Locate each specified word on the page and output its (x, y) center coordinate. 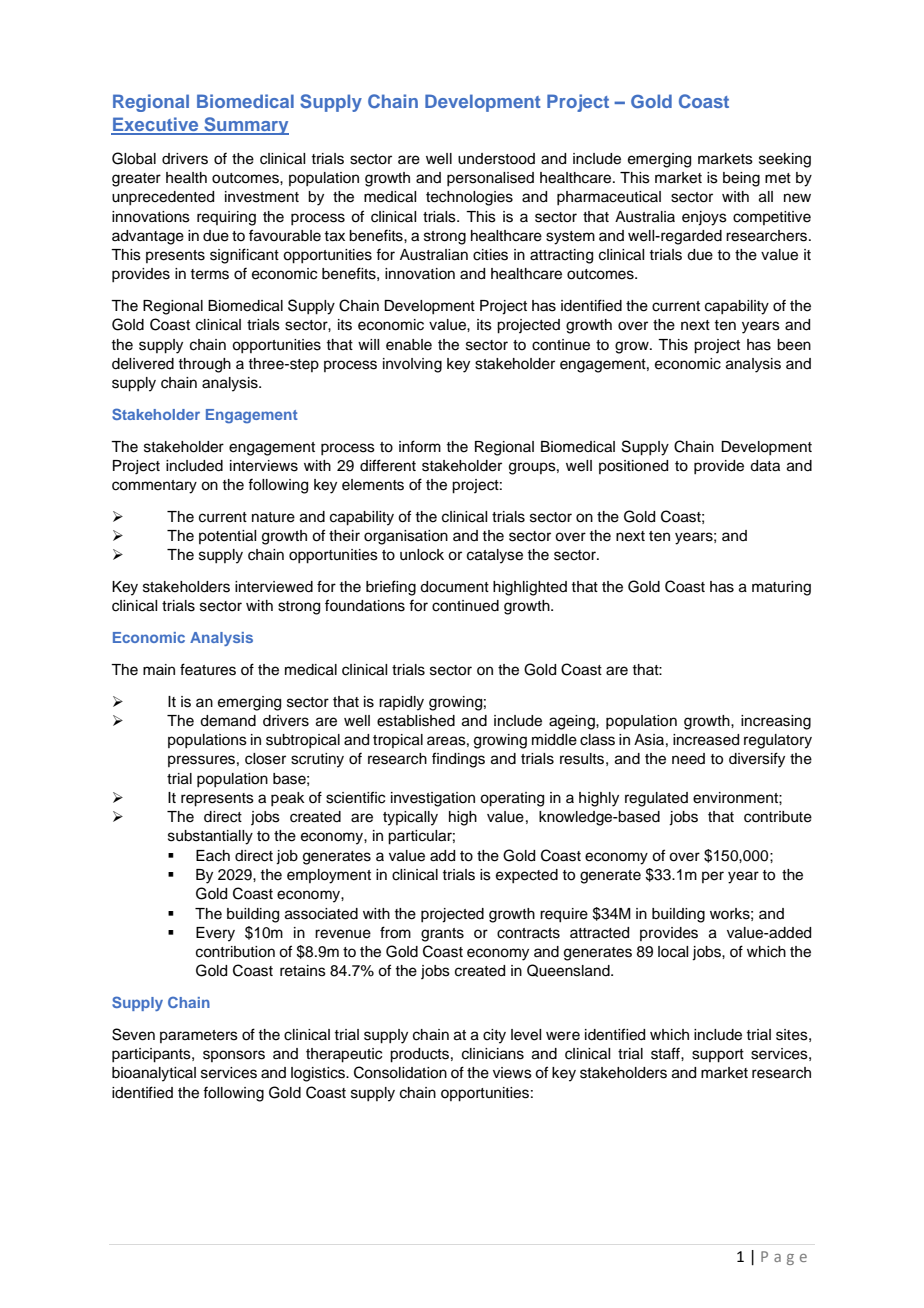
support (718, 1056)
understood (496, 159)
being (741, 179)
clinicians (493, 1054)
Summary (245, 126)
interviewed (274, 587)
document (454, 587)
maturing (781, 588)
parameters (199, 1036)
